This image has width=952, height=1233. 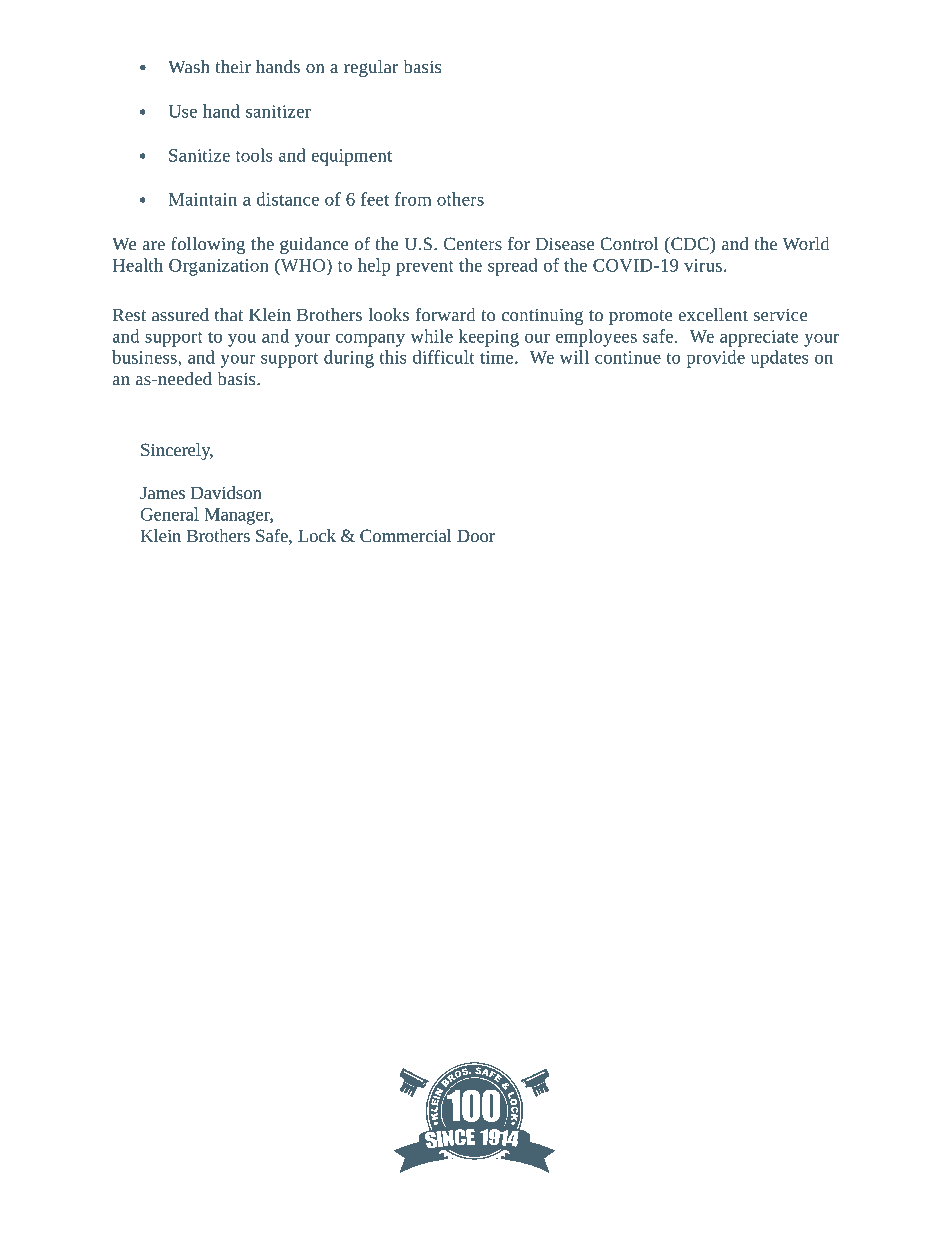 I want to click on equipment, so click(x=351, y=157).
